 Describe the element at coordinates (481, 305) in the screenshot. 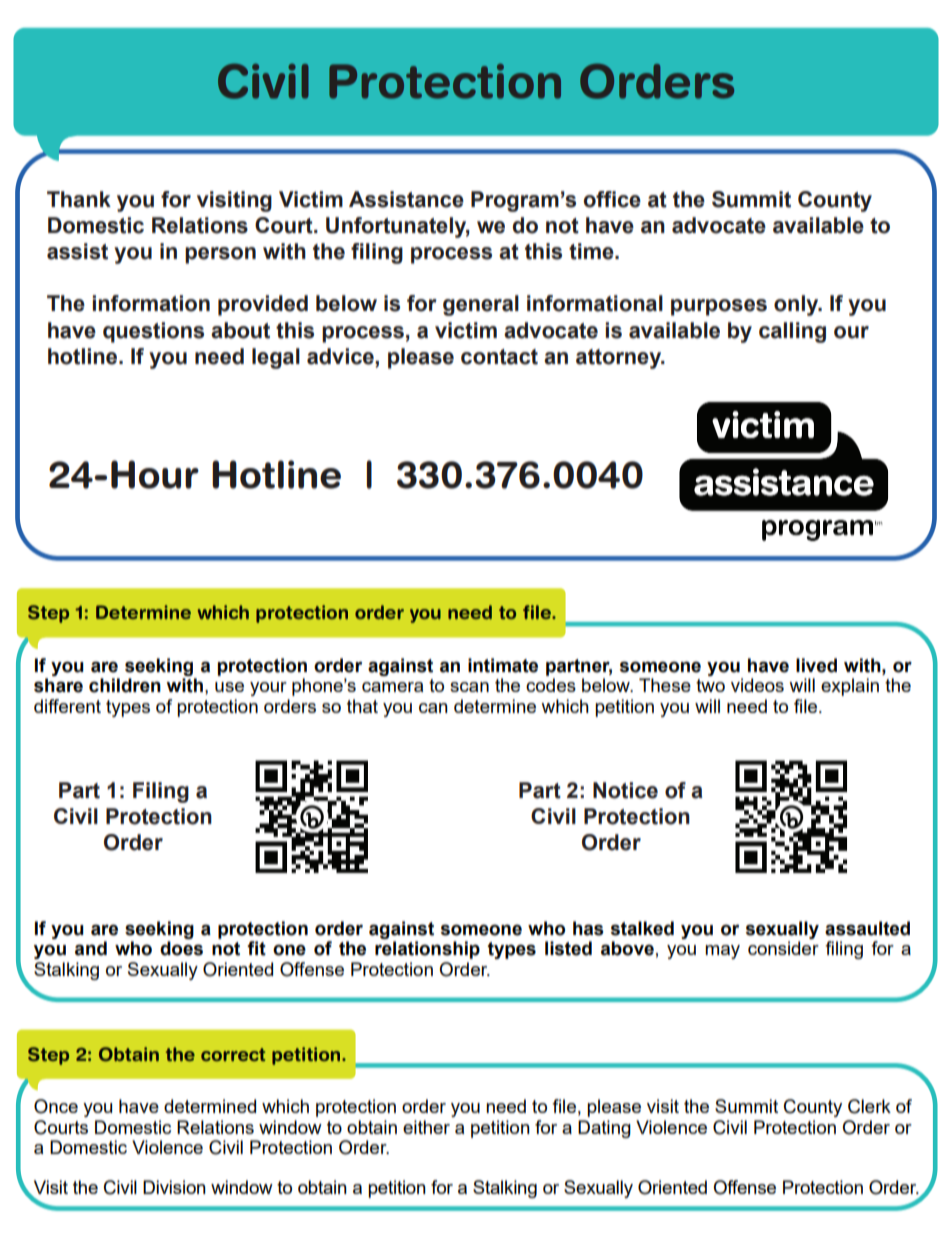

I see `general` at that location.
